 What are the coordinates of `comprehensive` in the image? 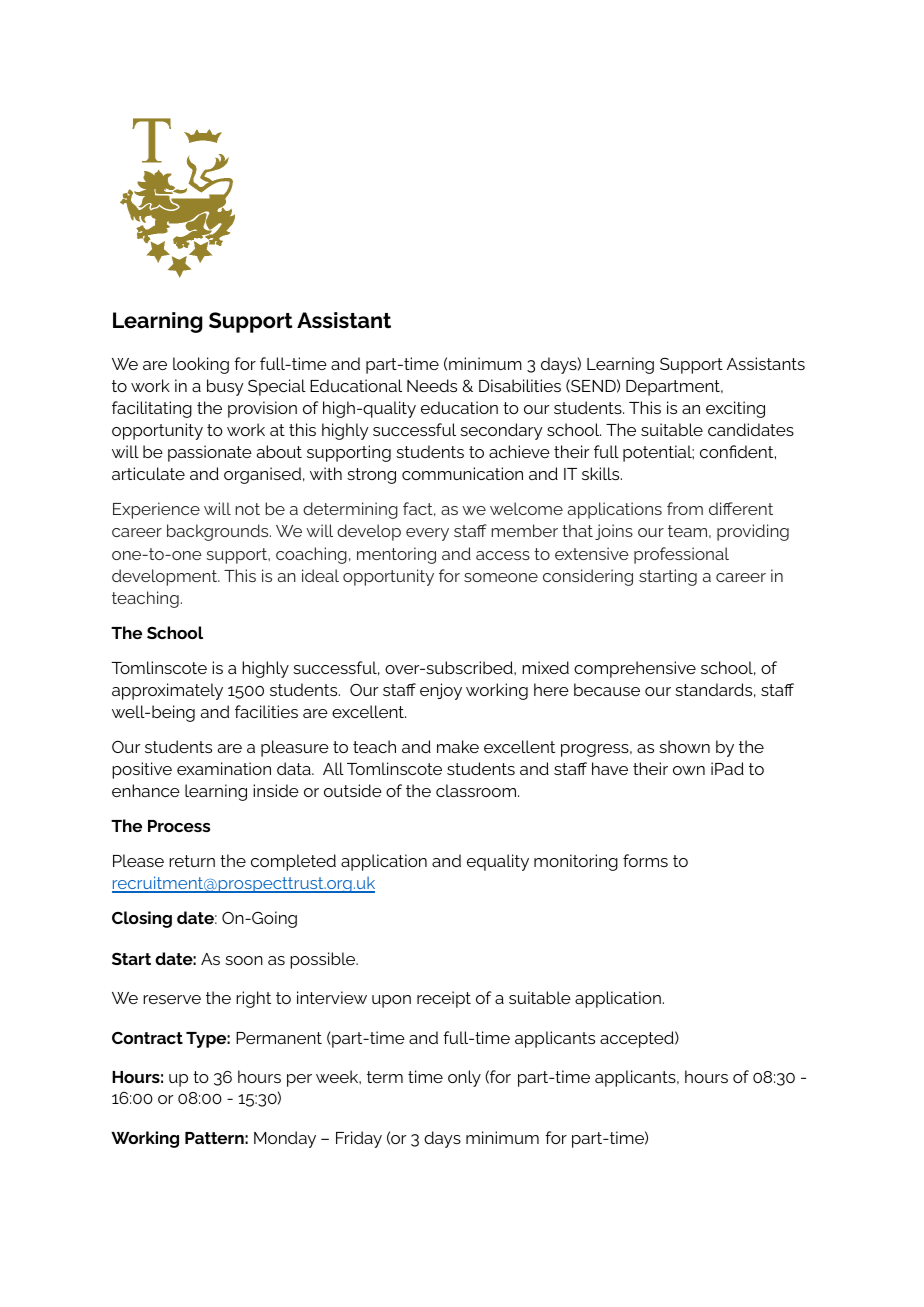 It's located at (635, 669).
